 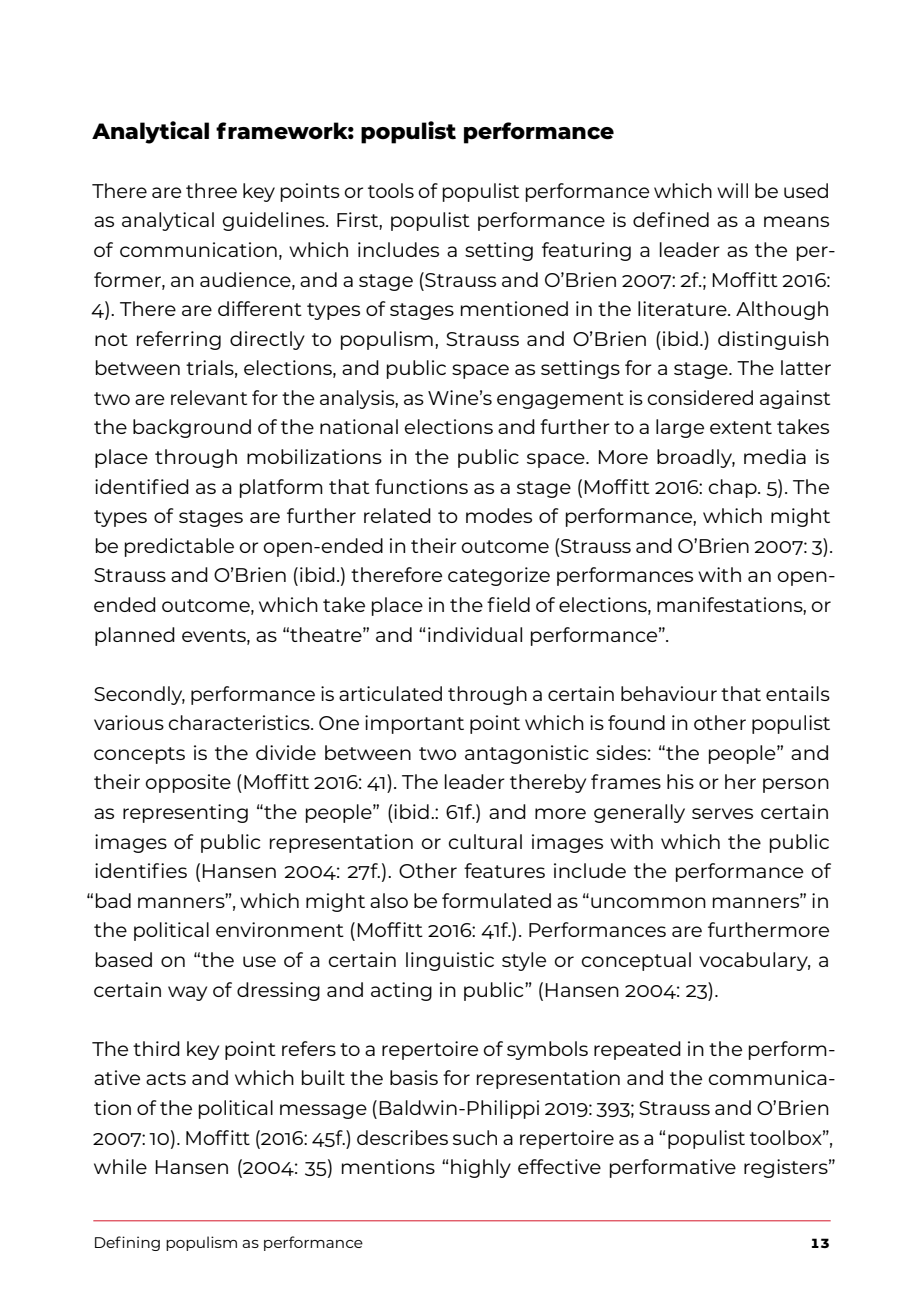 I want to click on background, so click(x=192, y=428).
